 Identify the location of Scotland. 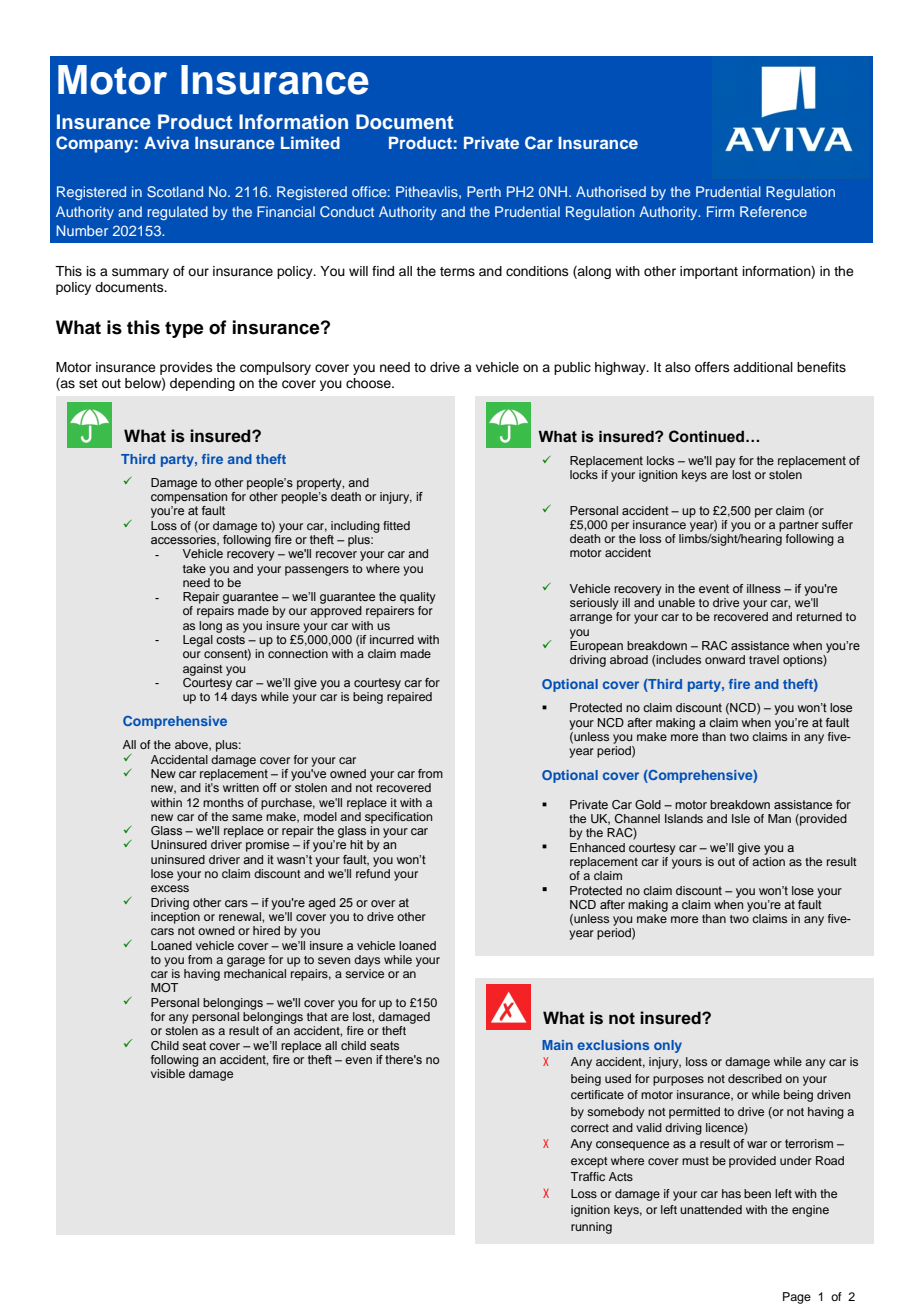
(175, 191).
